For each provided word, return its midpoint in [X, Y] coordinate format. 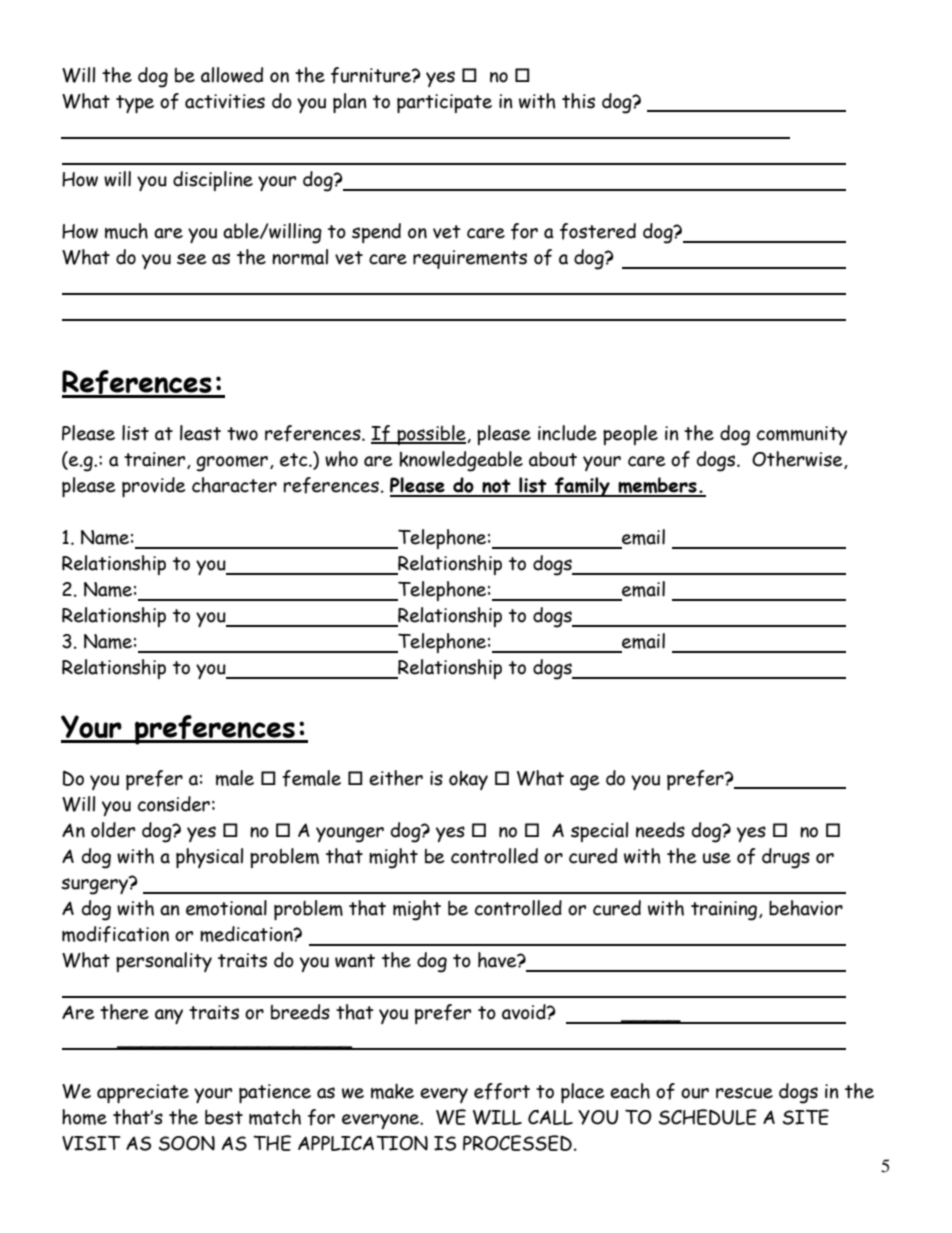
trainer [156, 460]
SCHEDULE [708, 1117]
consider [174, 804]
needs [660, 830]
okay [468, 780]
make [392, 1091]
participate [444, 103]
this [578, 101]
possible [431, 435]
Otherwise [798, 460]
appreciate [143, 1093]
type [135, 104]
